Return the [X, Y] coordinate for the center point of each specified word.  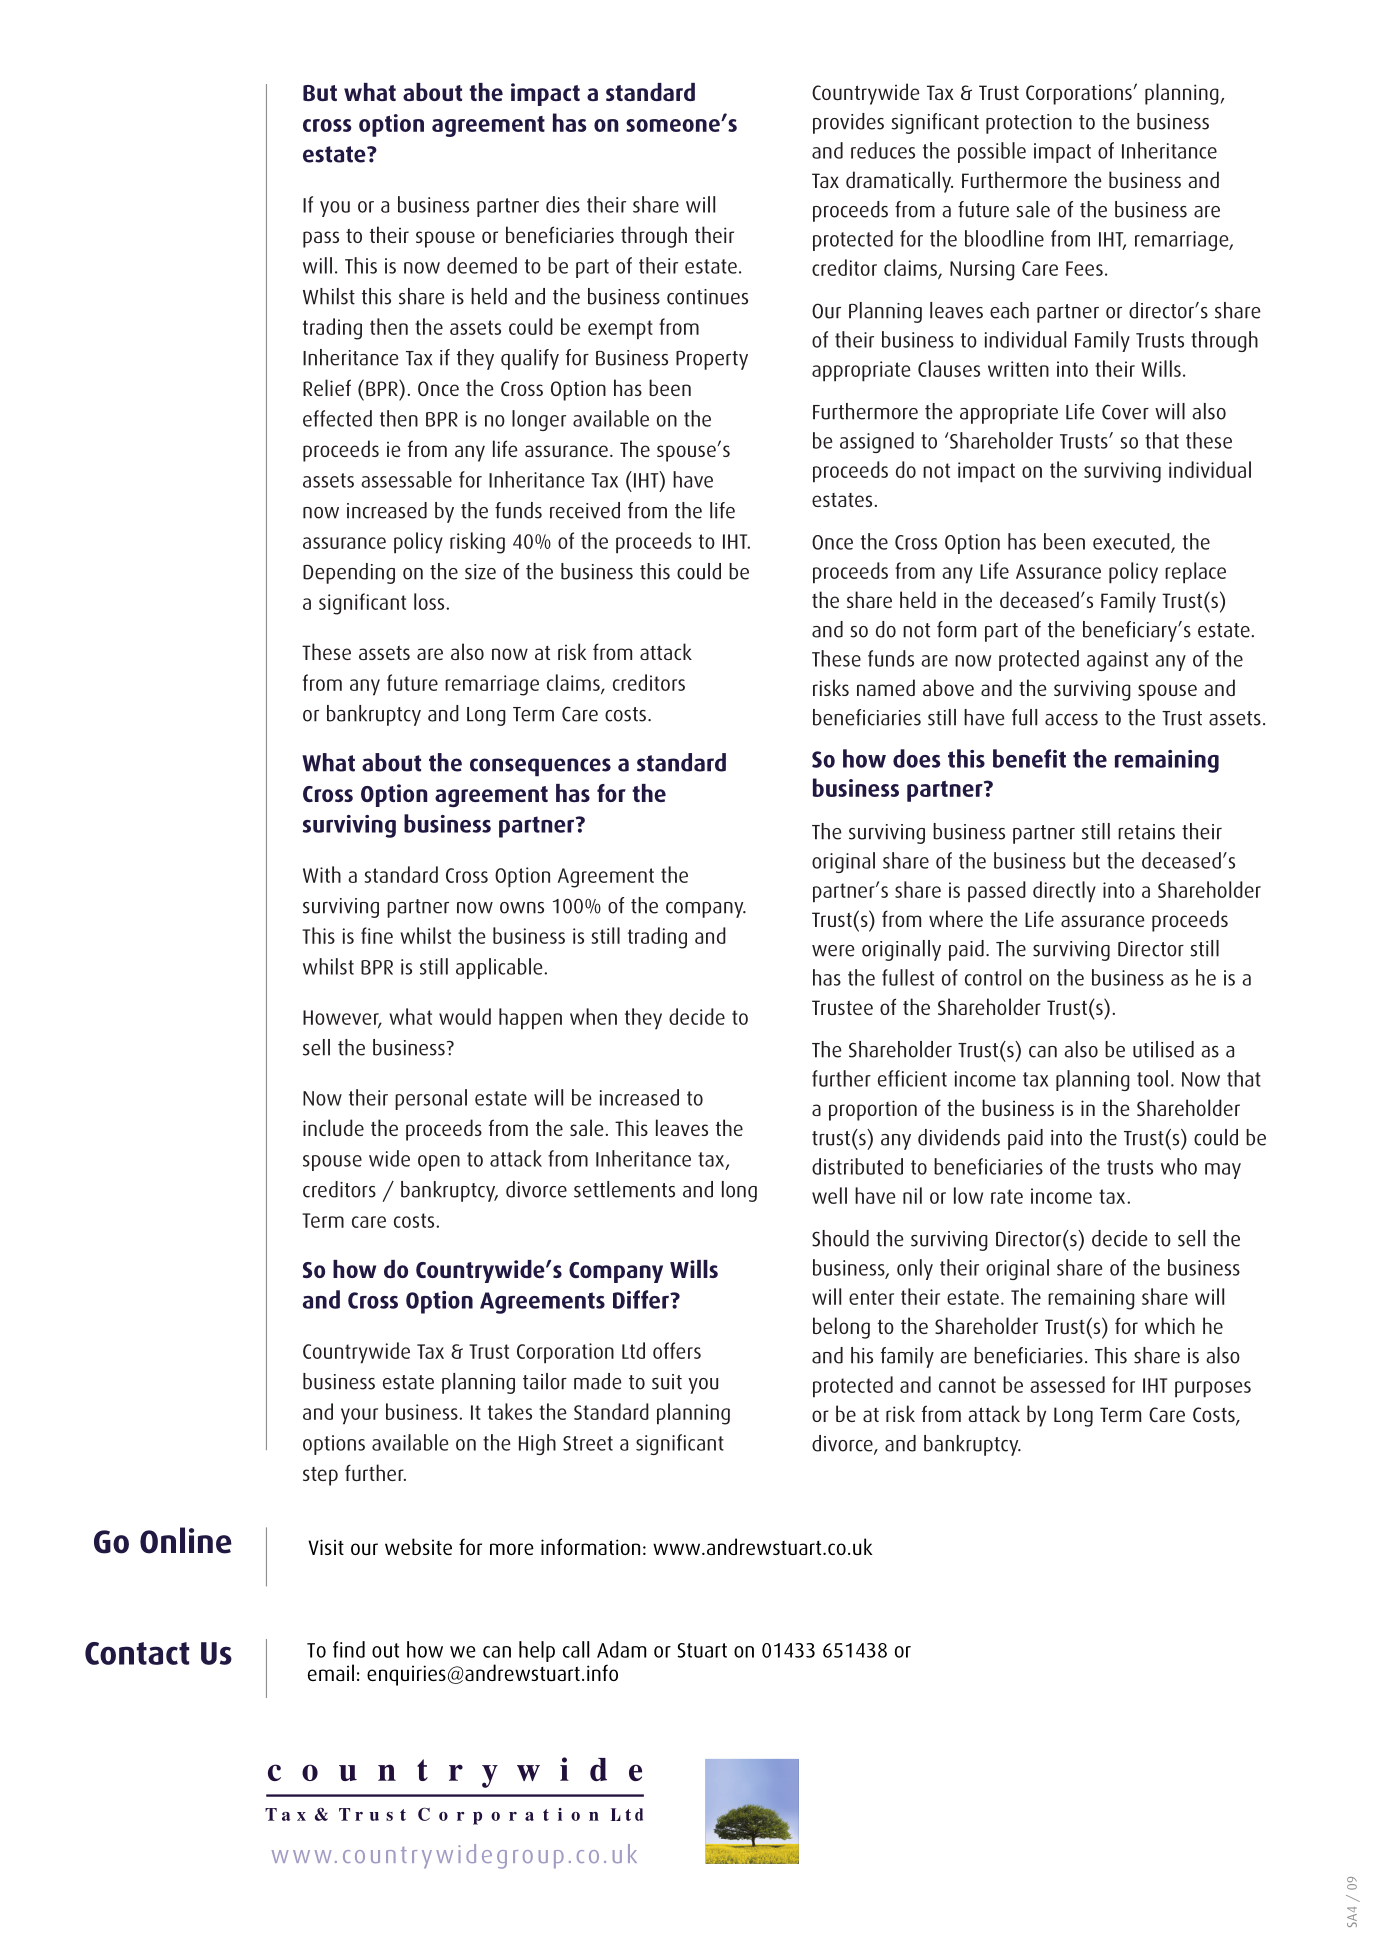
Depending [349, 573]
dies [563, 204]
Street [588, 1443]
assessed [1067, 1384]
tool [1152, 1078]
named [886, 687]
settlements [624, 1189]
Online [186, 1540]
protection [1029, 124]
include [333, 1127]
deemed [482, 265]
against [1117, 661]
